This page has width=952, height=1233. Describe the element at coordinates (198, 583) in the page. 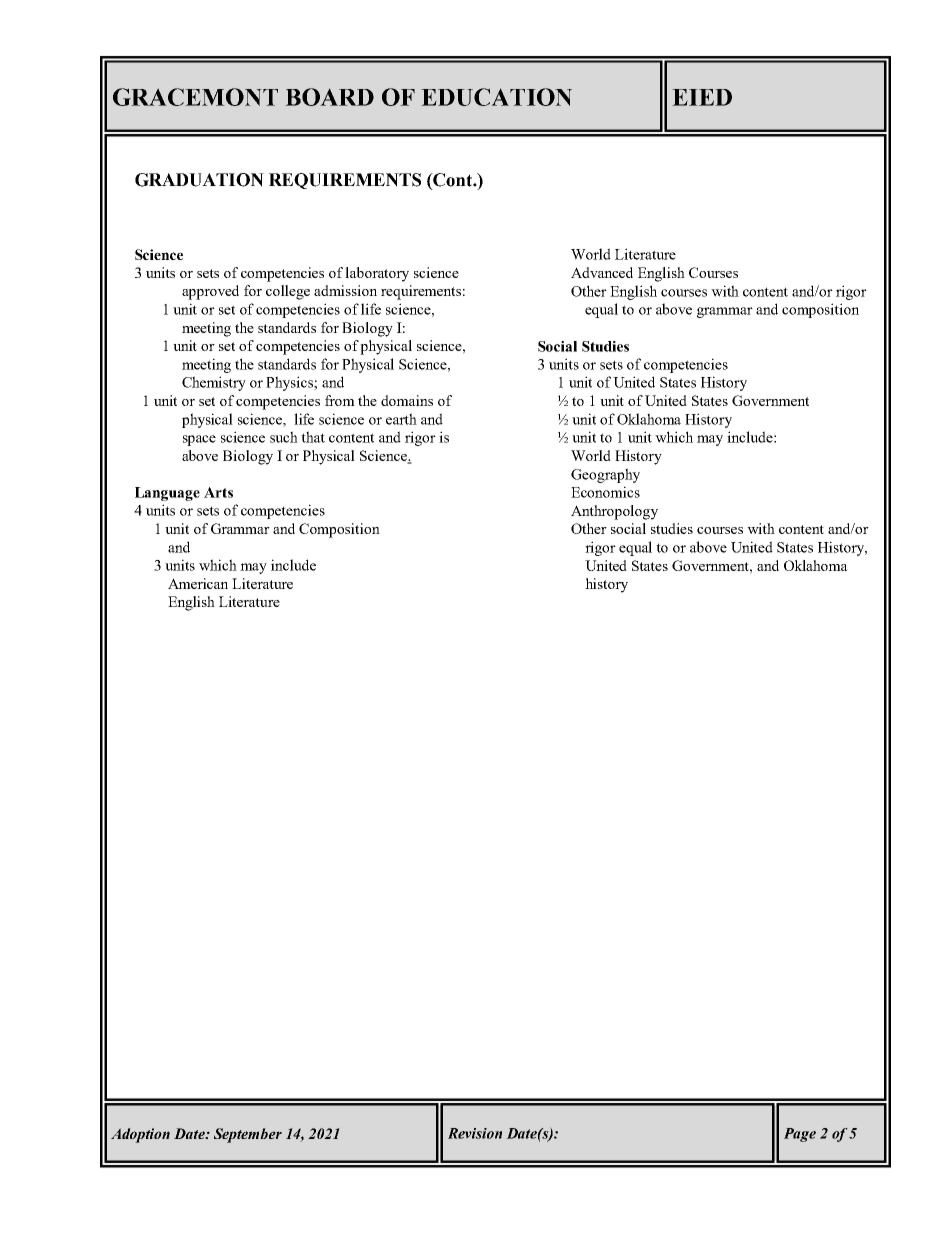

I see `American` at that location.
